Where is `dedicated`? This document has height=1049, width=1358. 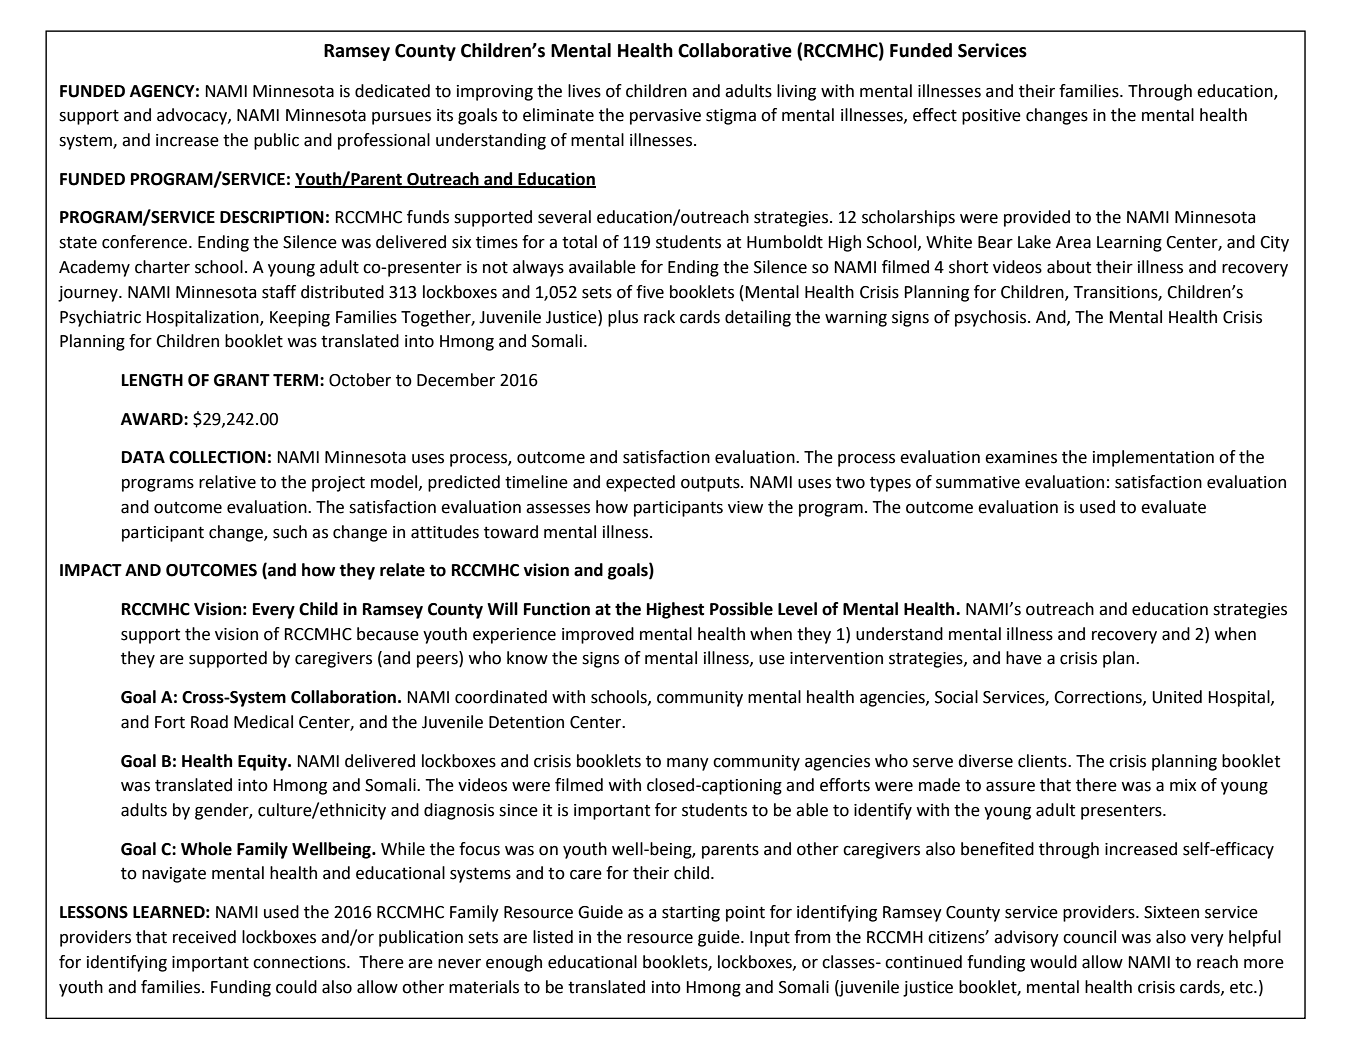 dedicated is located at coordinates (392, 91).
